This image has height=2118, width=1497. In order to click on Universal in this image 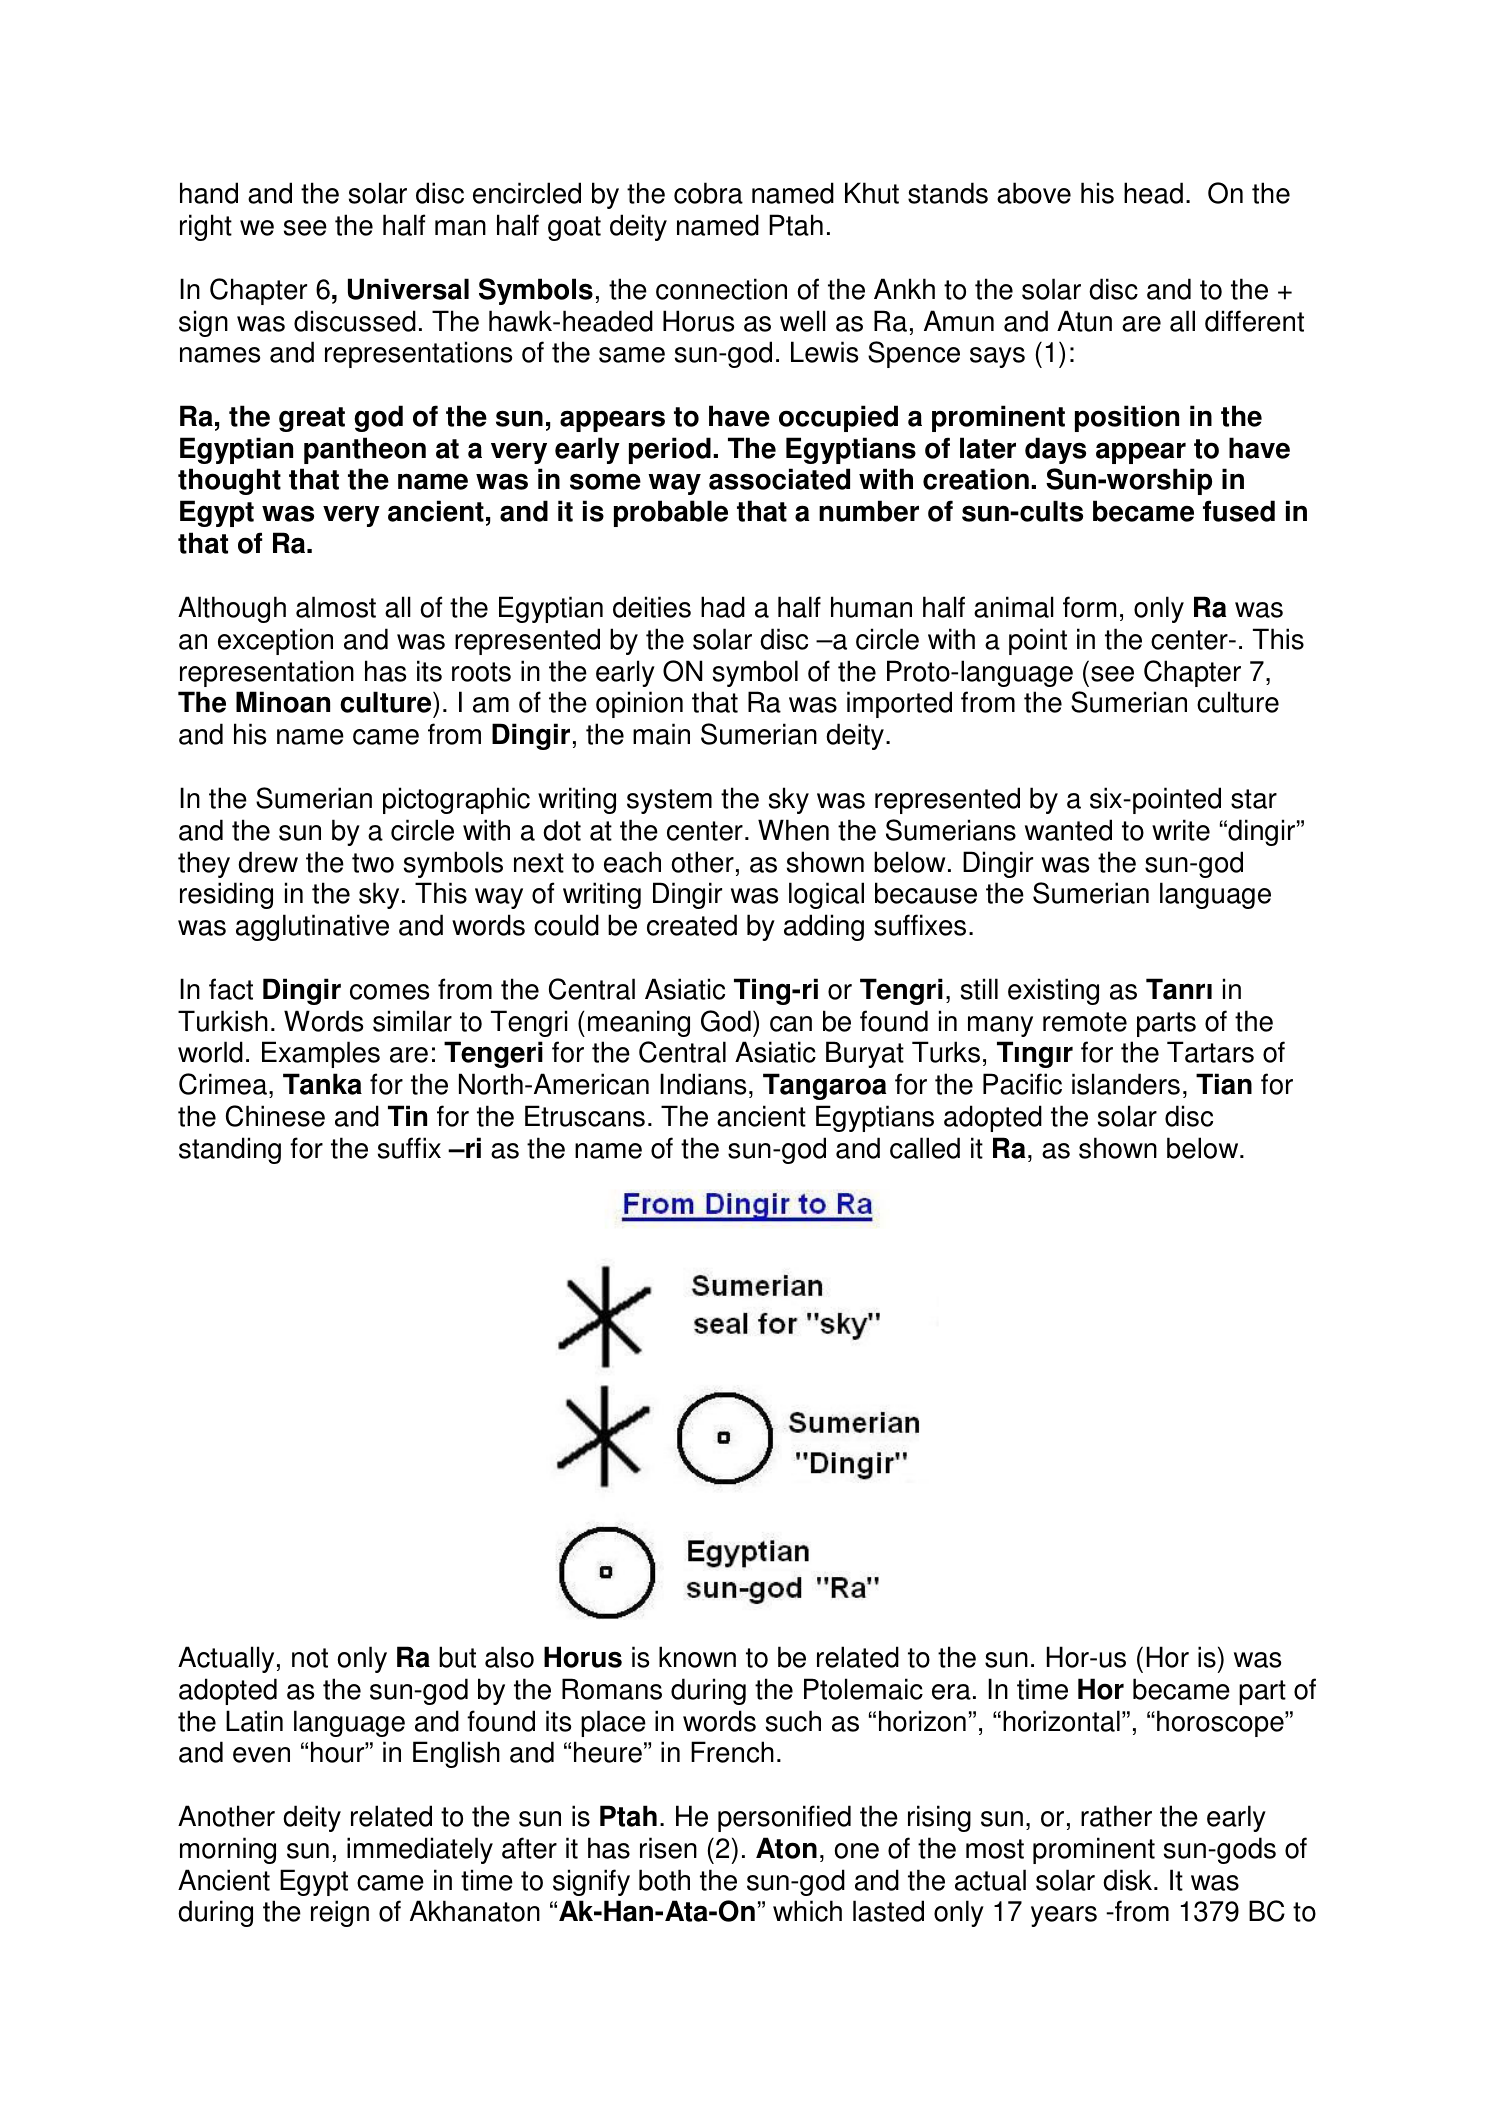, I will do `click(408, 289)`.
